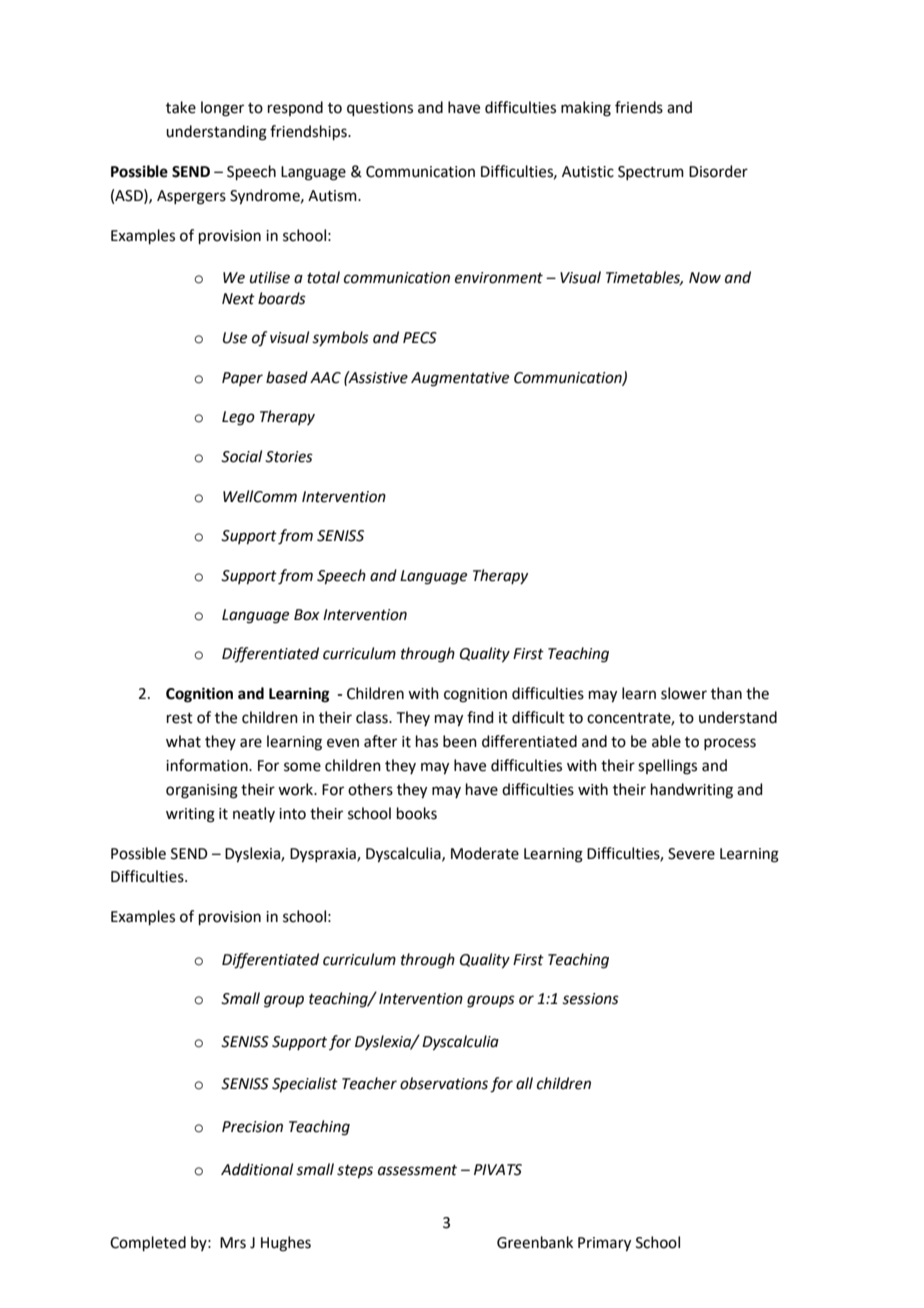 This screenshot has height=1308, width=924. What do you see at coordinates (380, 109) in the screenshot?
I see `questions` at bounding box center [380, 109].
